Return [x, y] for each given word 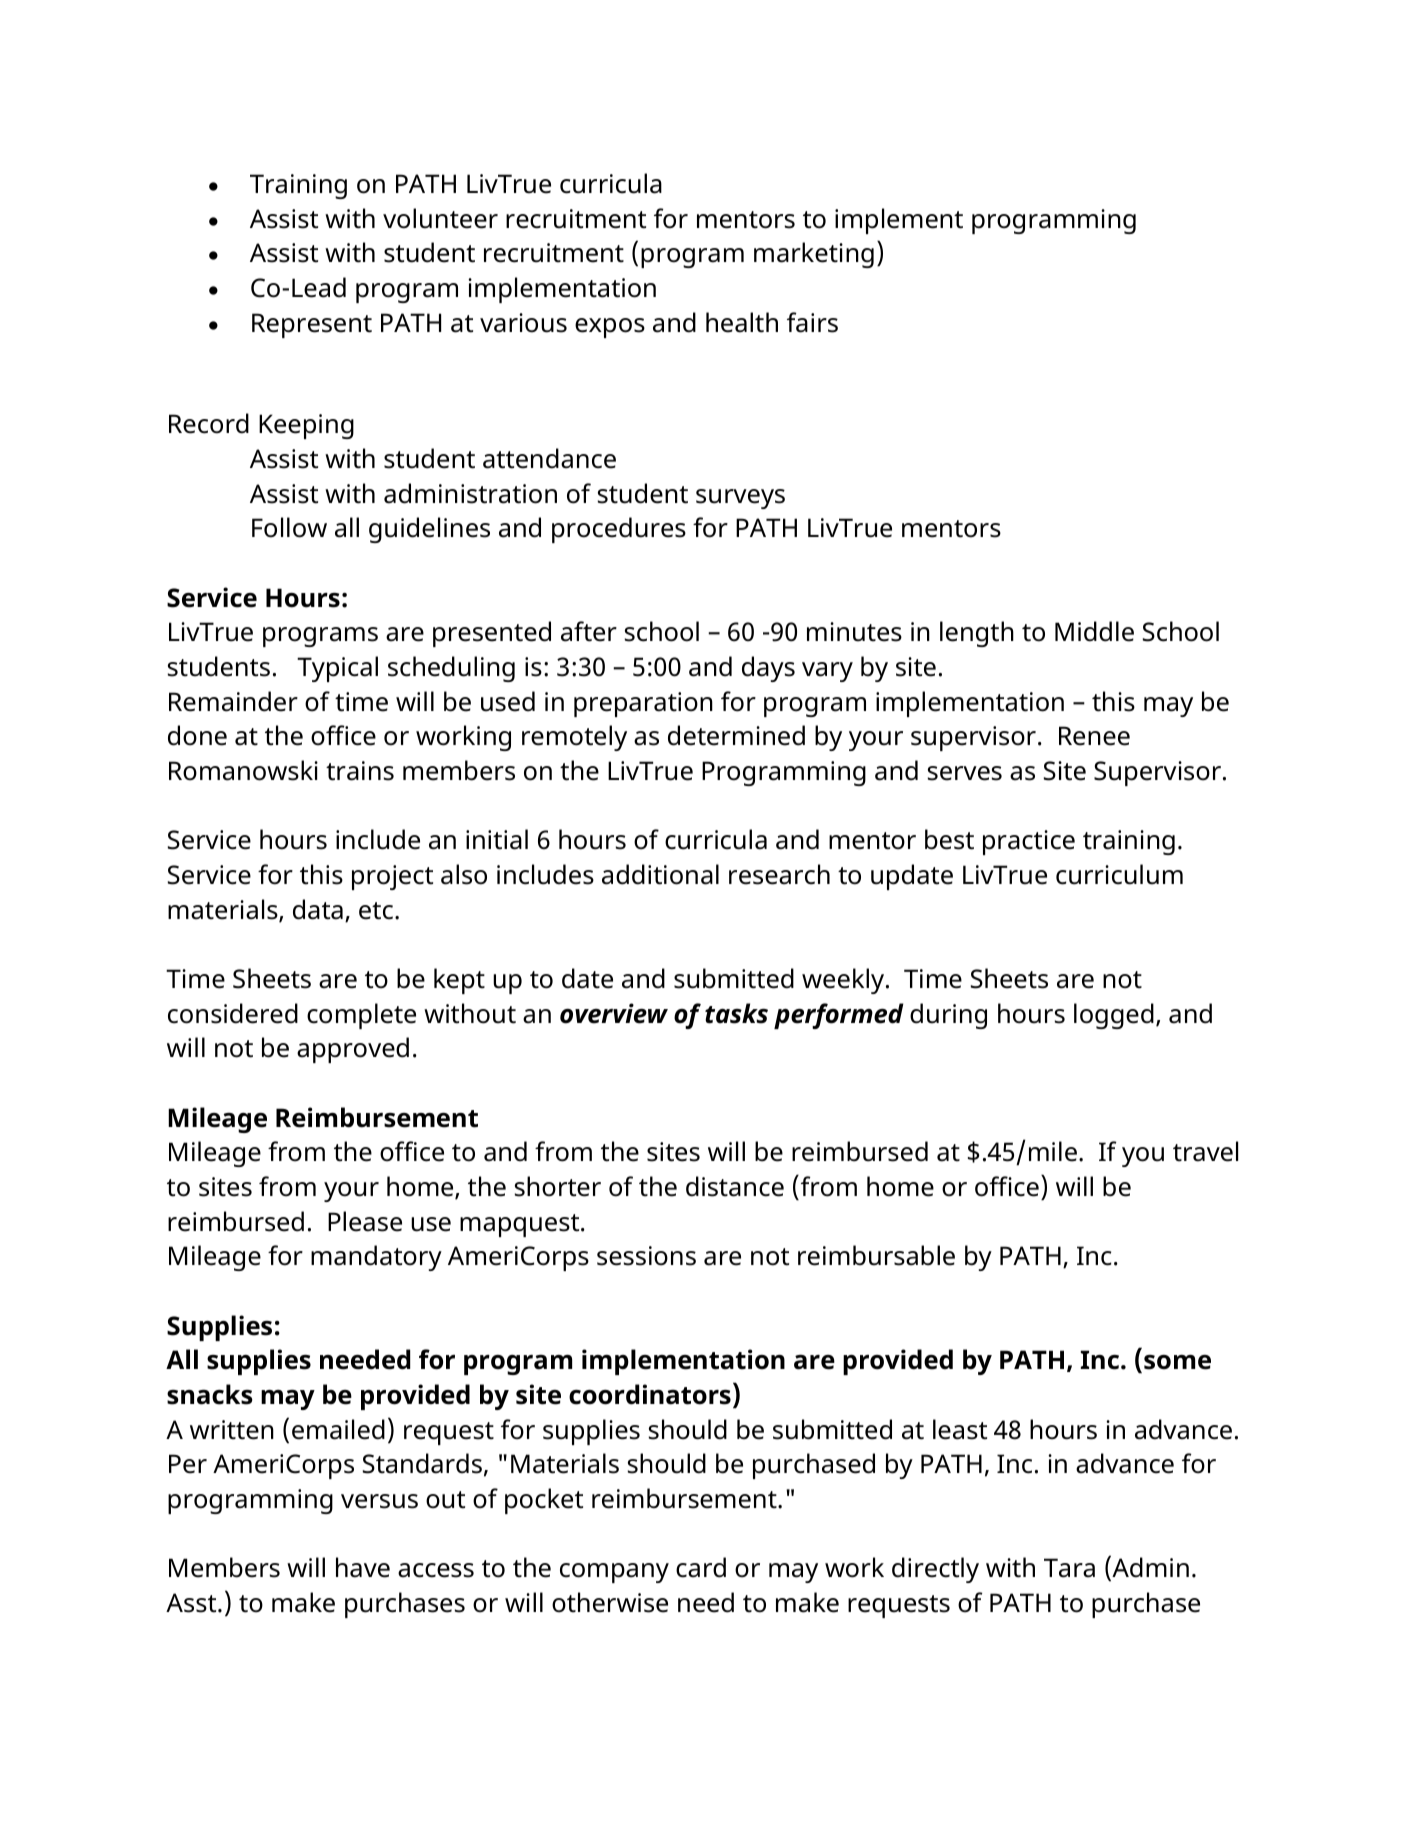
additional [660, 874]
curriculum [1119, 874]
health [742, 322]
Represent [312, 325]
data [318, 909]
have [363, 1567]
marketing [814, 255]
